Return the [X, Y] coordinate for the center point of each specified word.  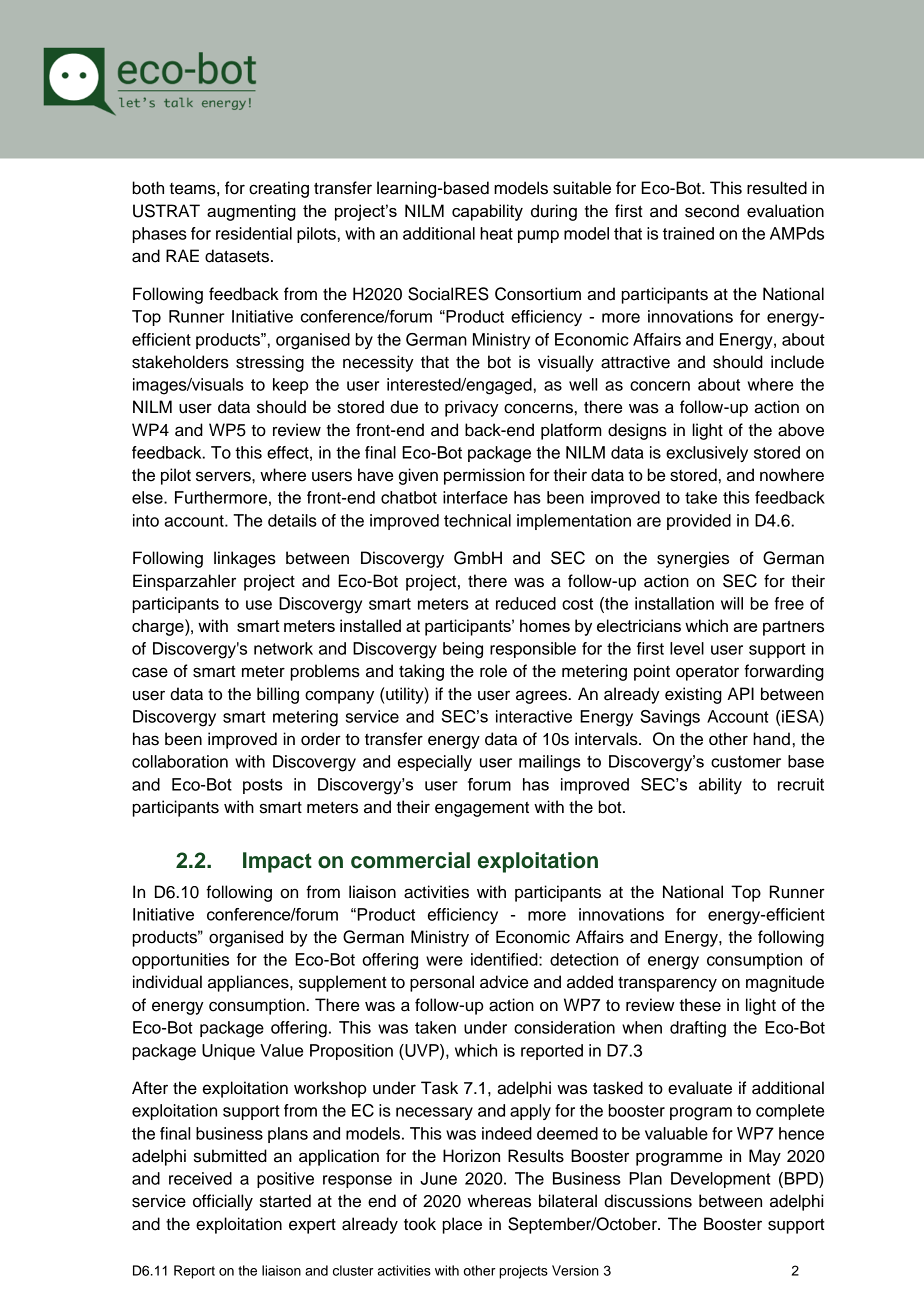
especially [435, 763]
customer [746, 762]
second [712, 211]
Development [721, 1180]
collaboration [180, 761]
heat [496, 233]
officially [223, 1202]
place [462, 1225]
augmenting [251, 212]
